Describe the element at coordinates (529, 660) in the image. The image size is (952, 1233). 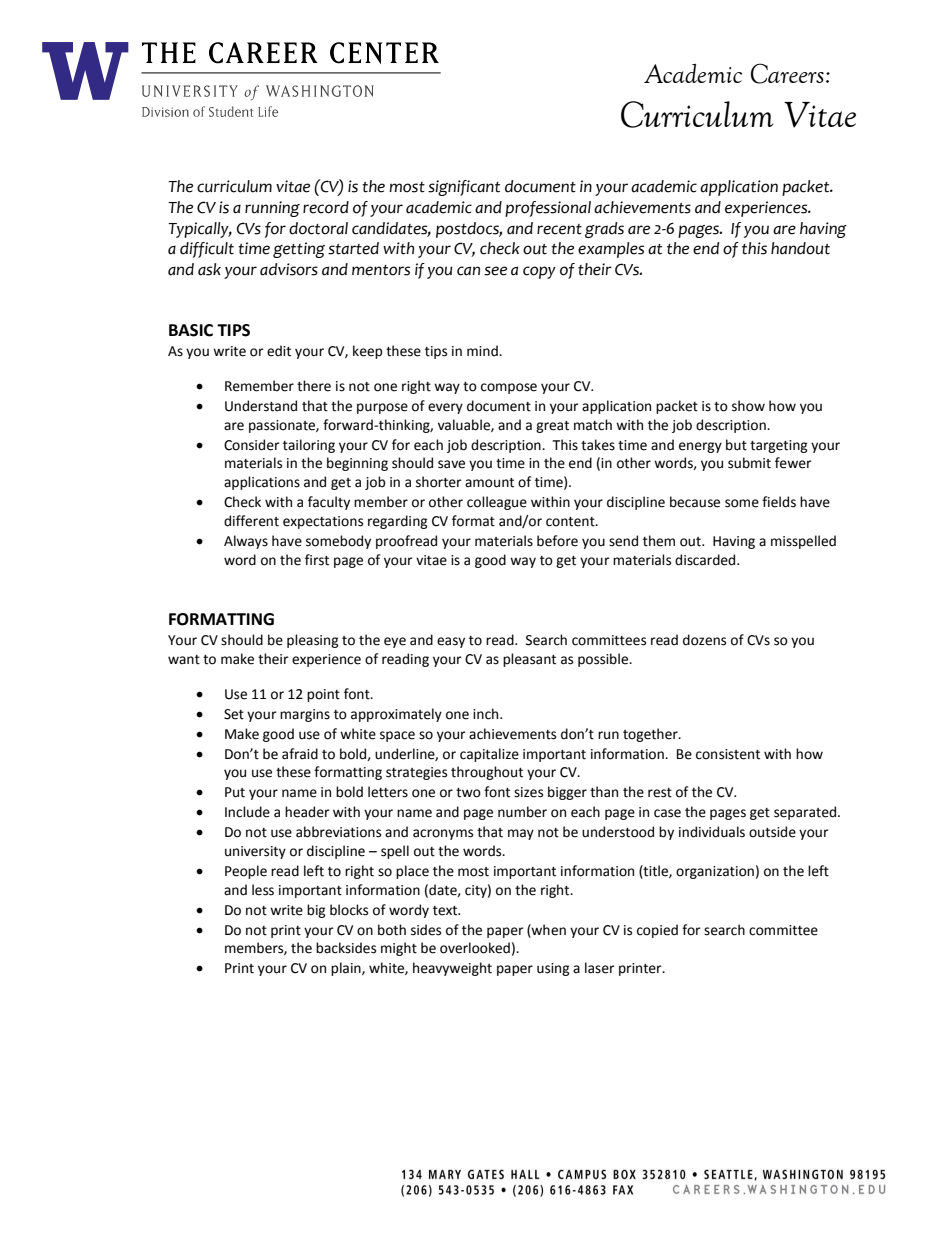
I see `pleasant` at that location.
